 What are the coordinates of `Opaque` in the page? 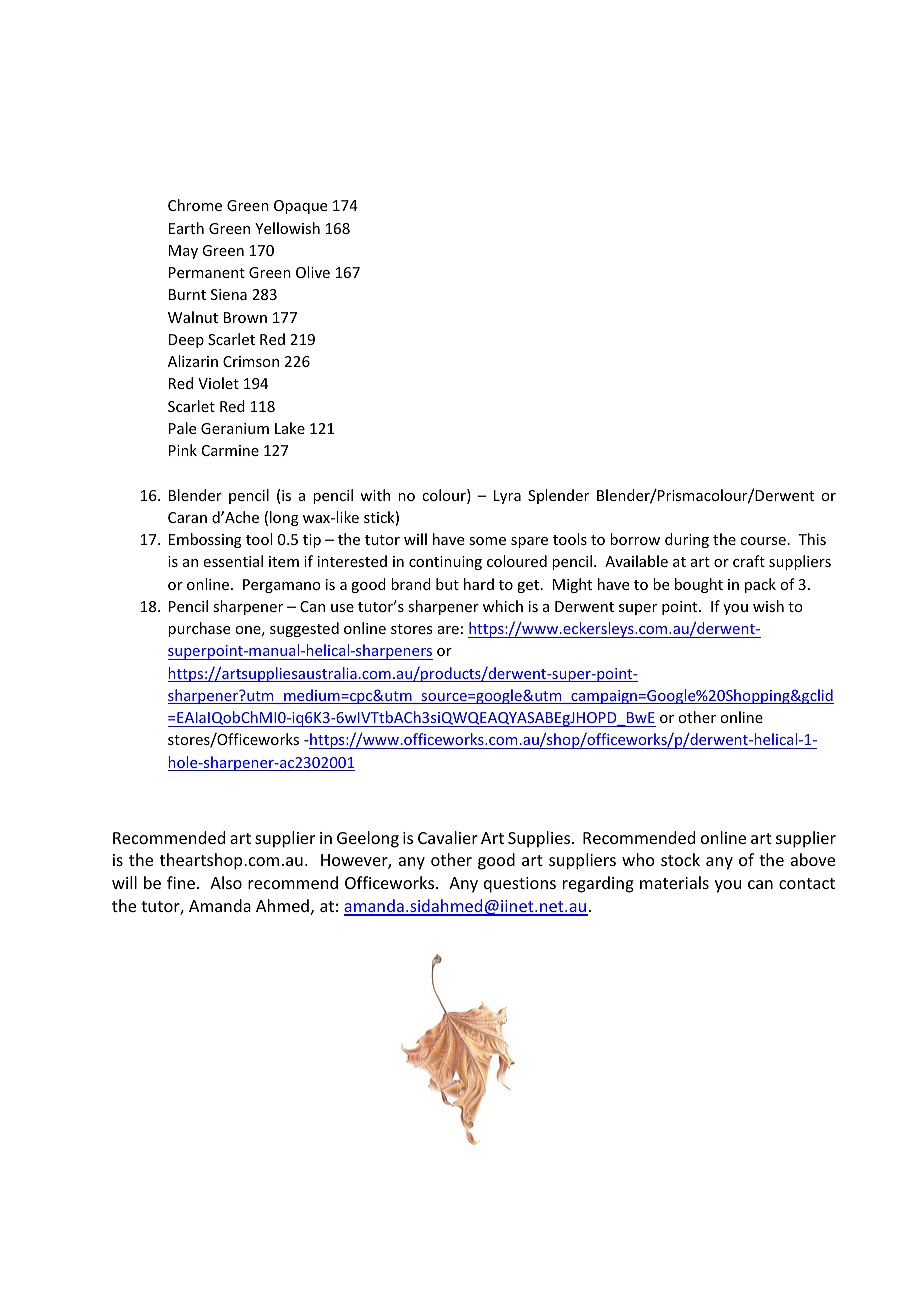 It's located at (300, 207).
